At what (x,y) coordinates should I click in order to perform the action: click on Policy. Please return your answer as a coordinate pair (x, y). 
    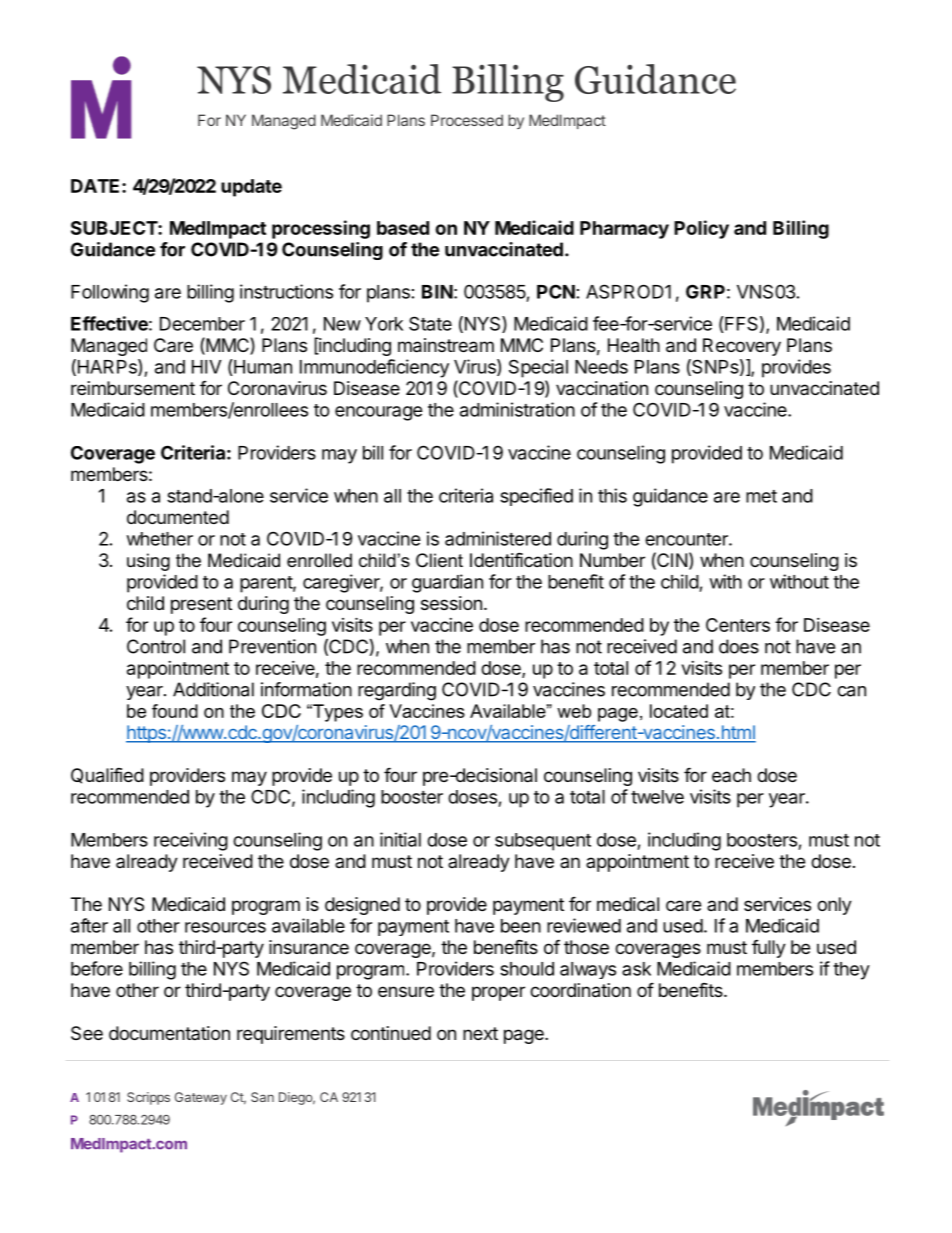
    Looking at the image, I should click on (701, 229).
